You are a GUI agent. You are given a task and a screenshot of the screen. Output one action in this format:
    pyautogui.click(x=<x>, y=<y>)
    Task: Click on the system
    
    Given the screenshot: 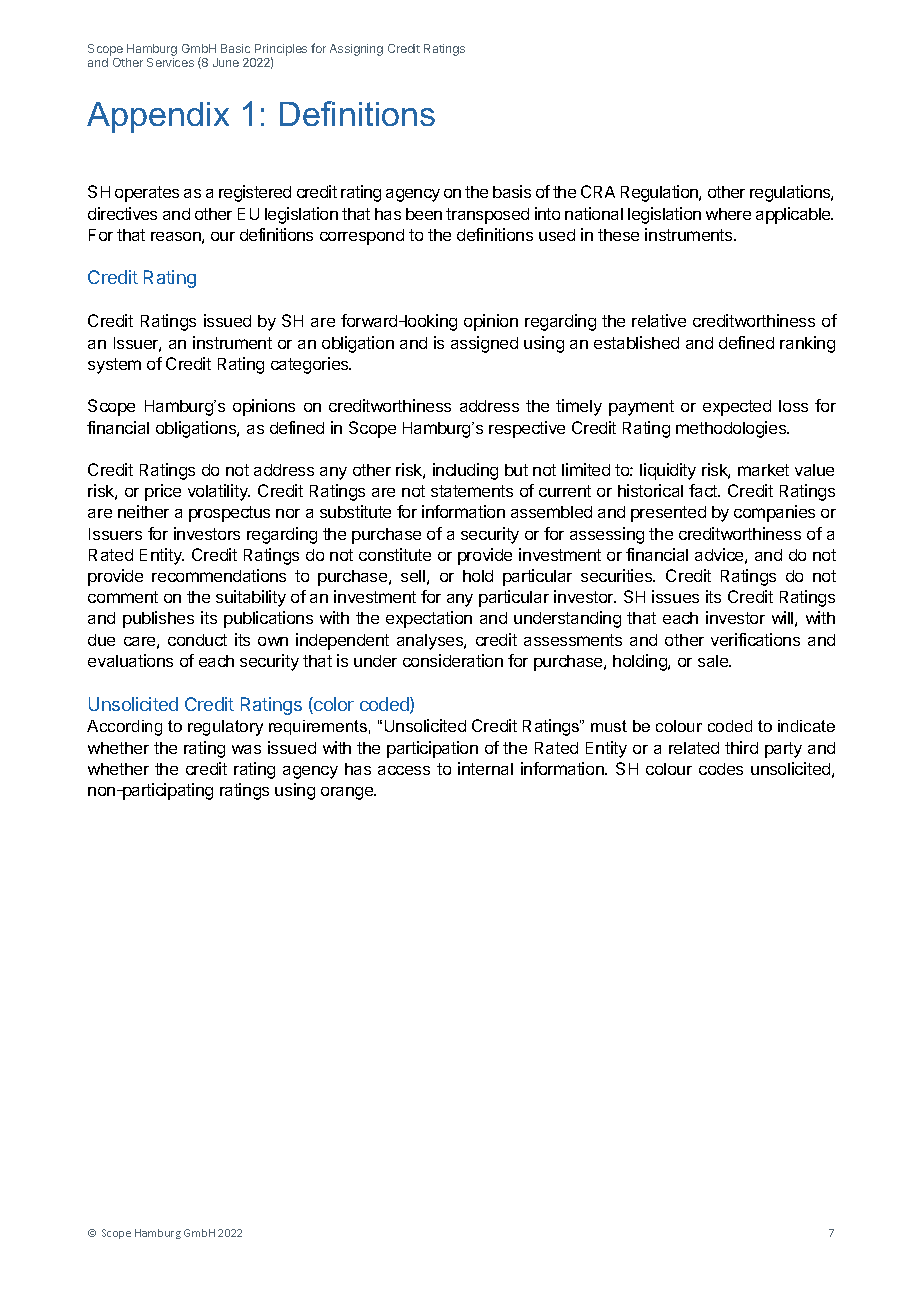 What is the action you would take?
    pyautogui.click(x=114, y=366)
